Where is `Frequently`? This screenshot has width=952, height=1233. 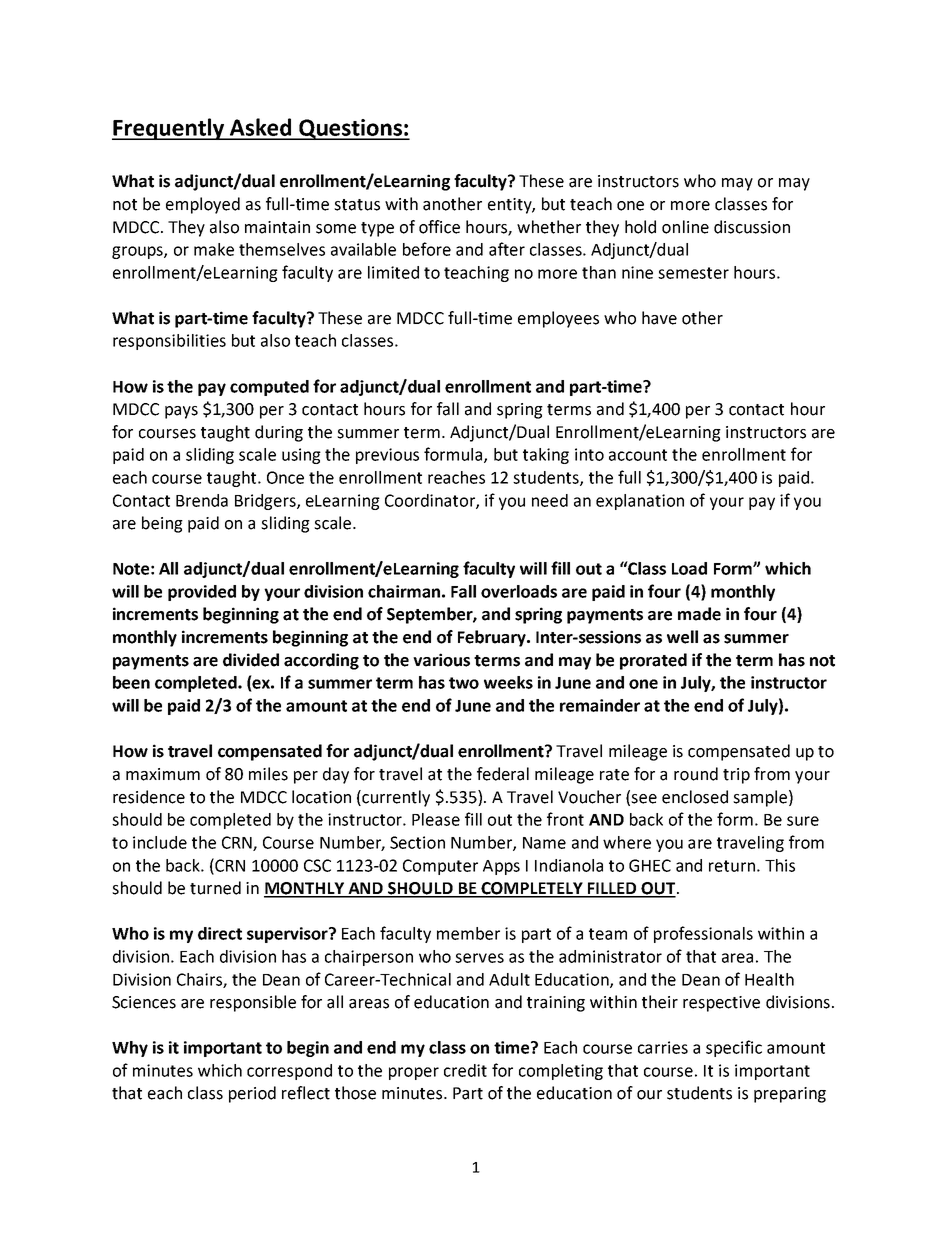 Frequently is located at coordinates (169, 129).
